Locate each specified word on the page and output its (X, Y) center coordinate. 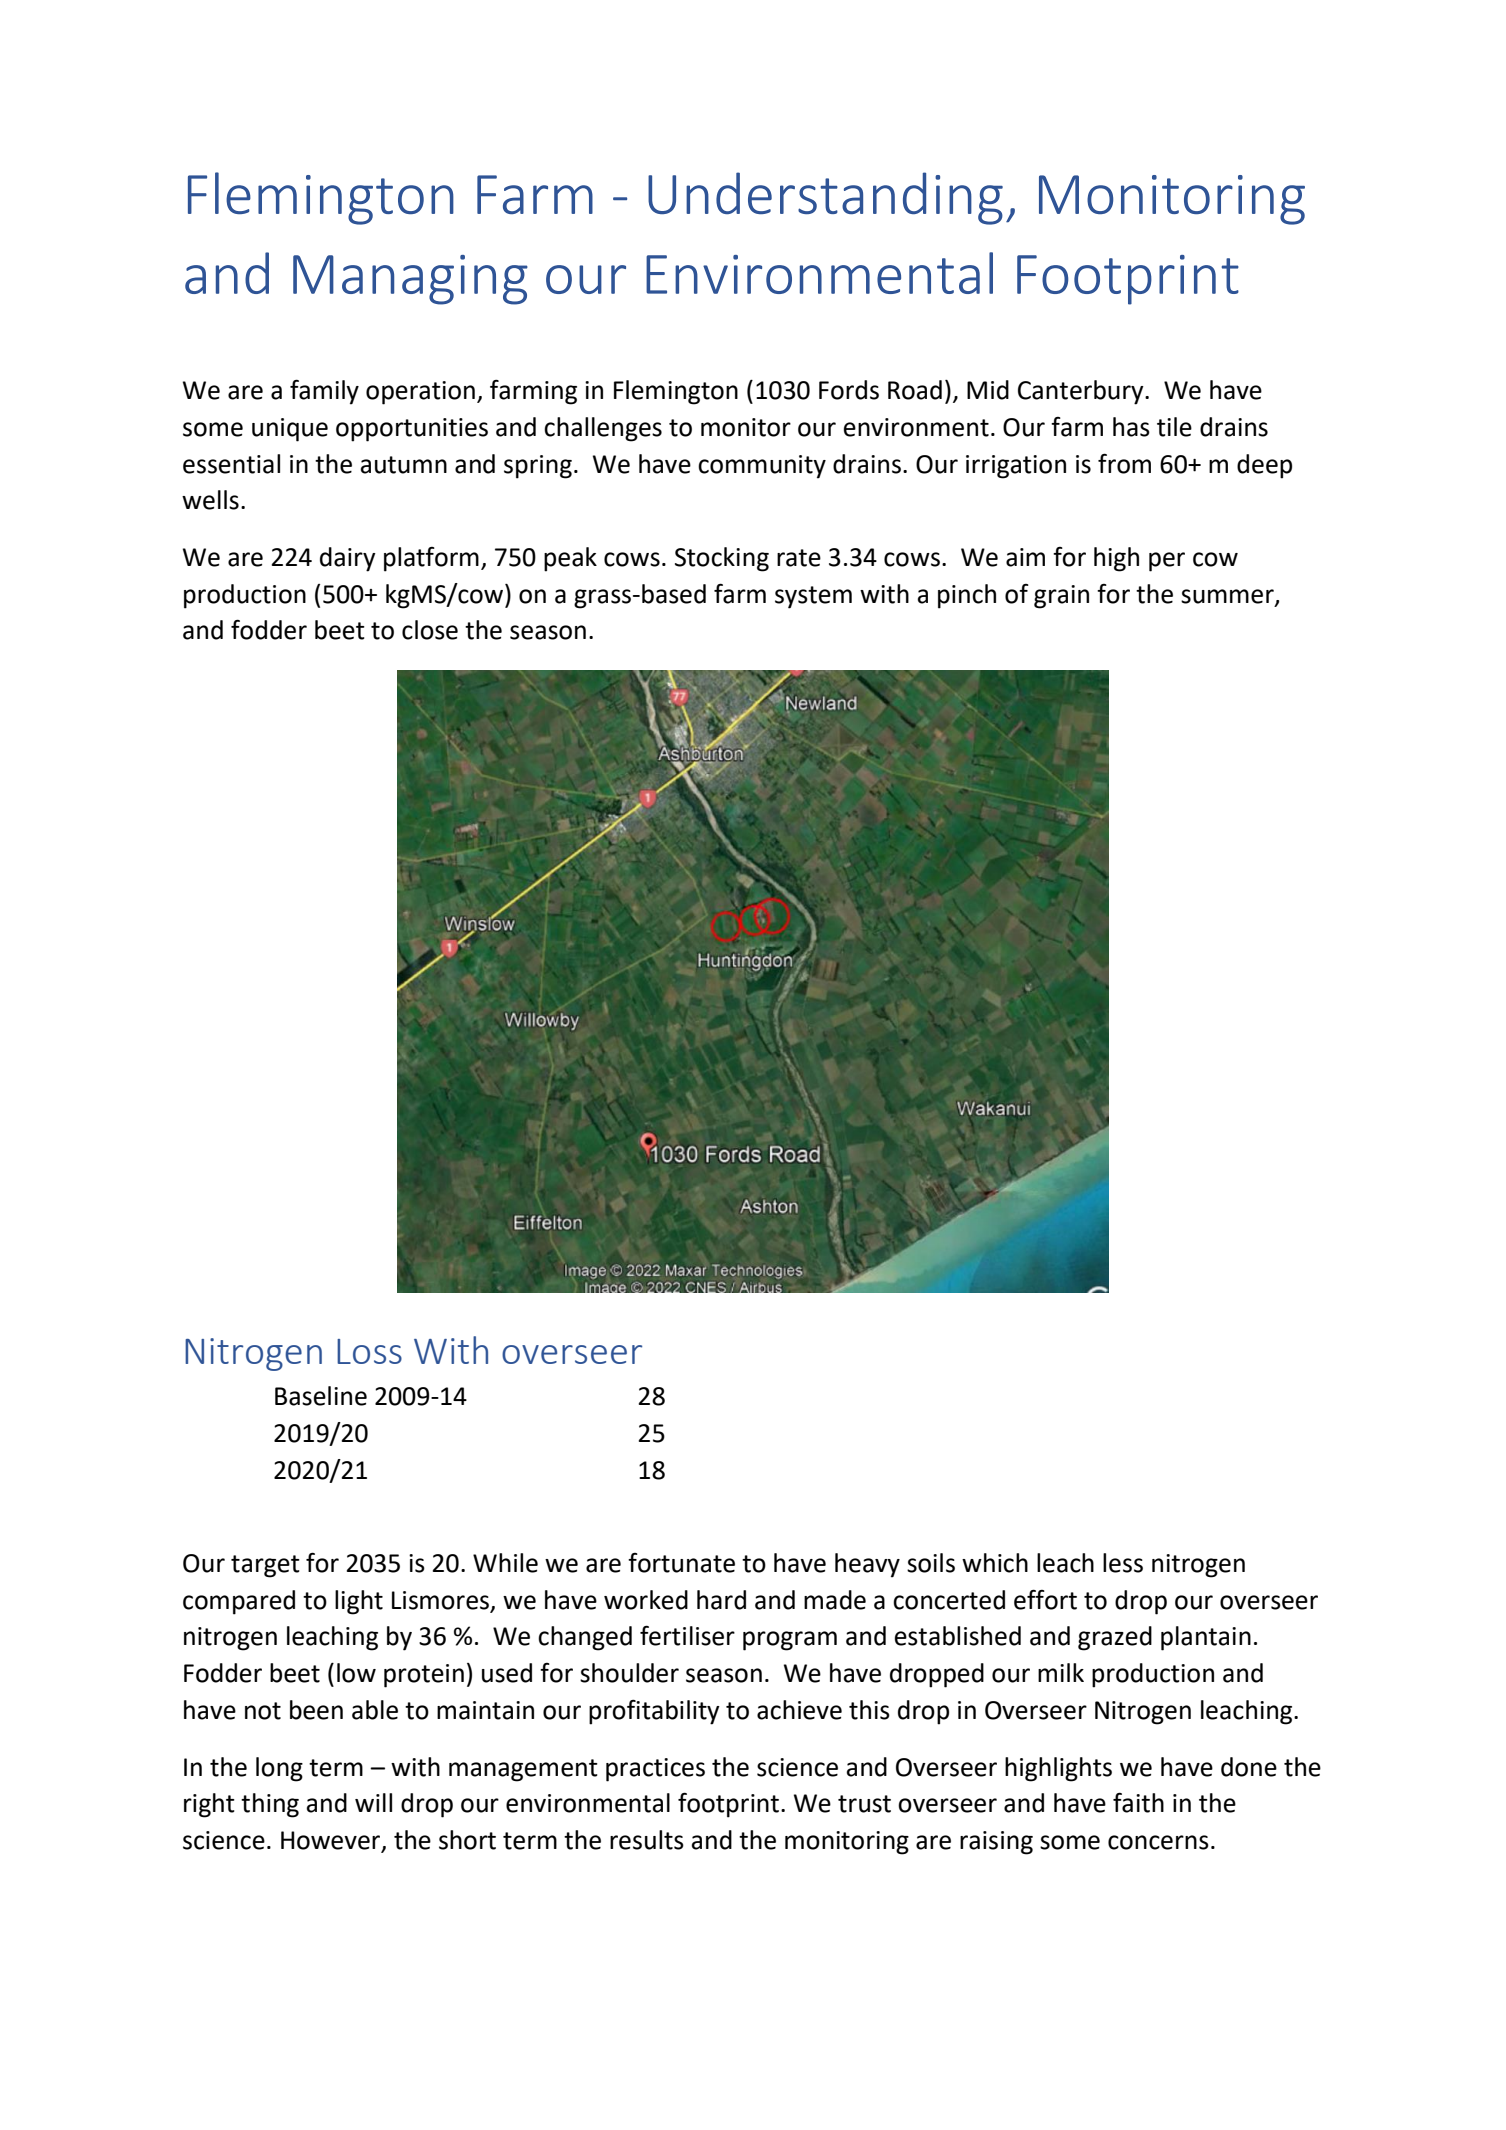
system (813, 597)
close (430, 630)
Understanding (825, 198)
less (1123, 1563)
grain (1061, 597)
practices (655, 1770)
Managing (410, 280)
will (373, 1802)
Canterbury (1082, 392)
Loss (369, 1351)
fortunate (681, 1563)
